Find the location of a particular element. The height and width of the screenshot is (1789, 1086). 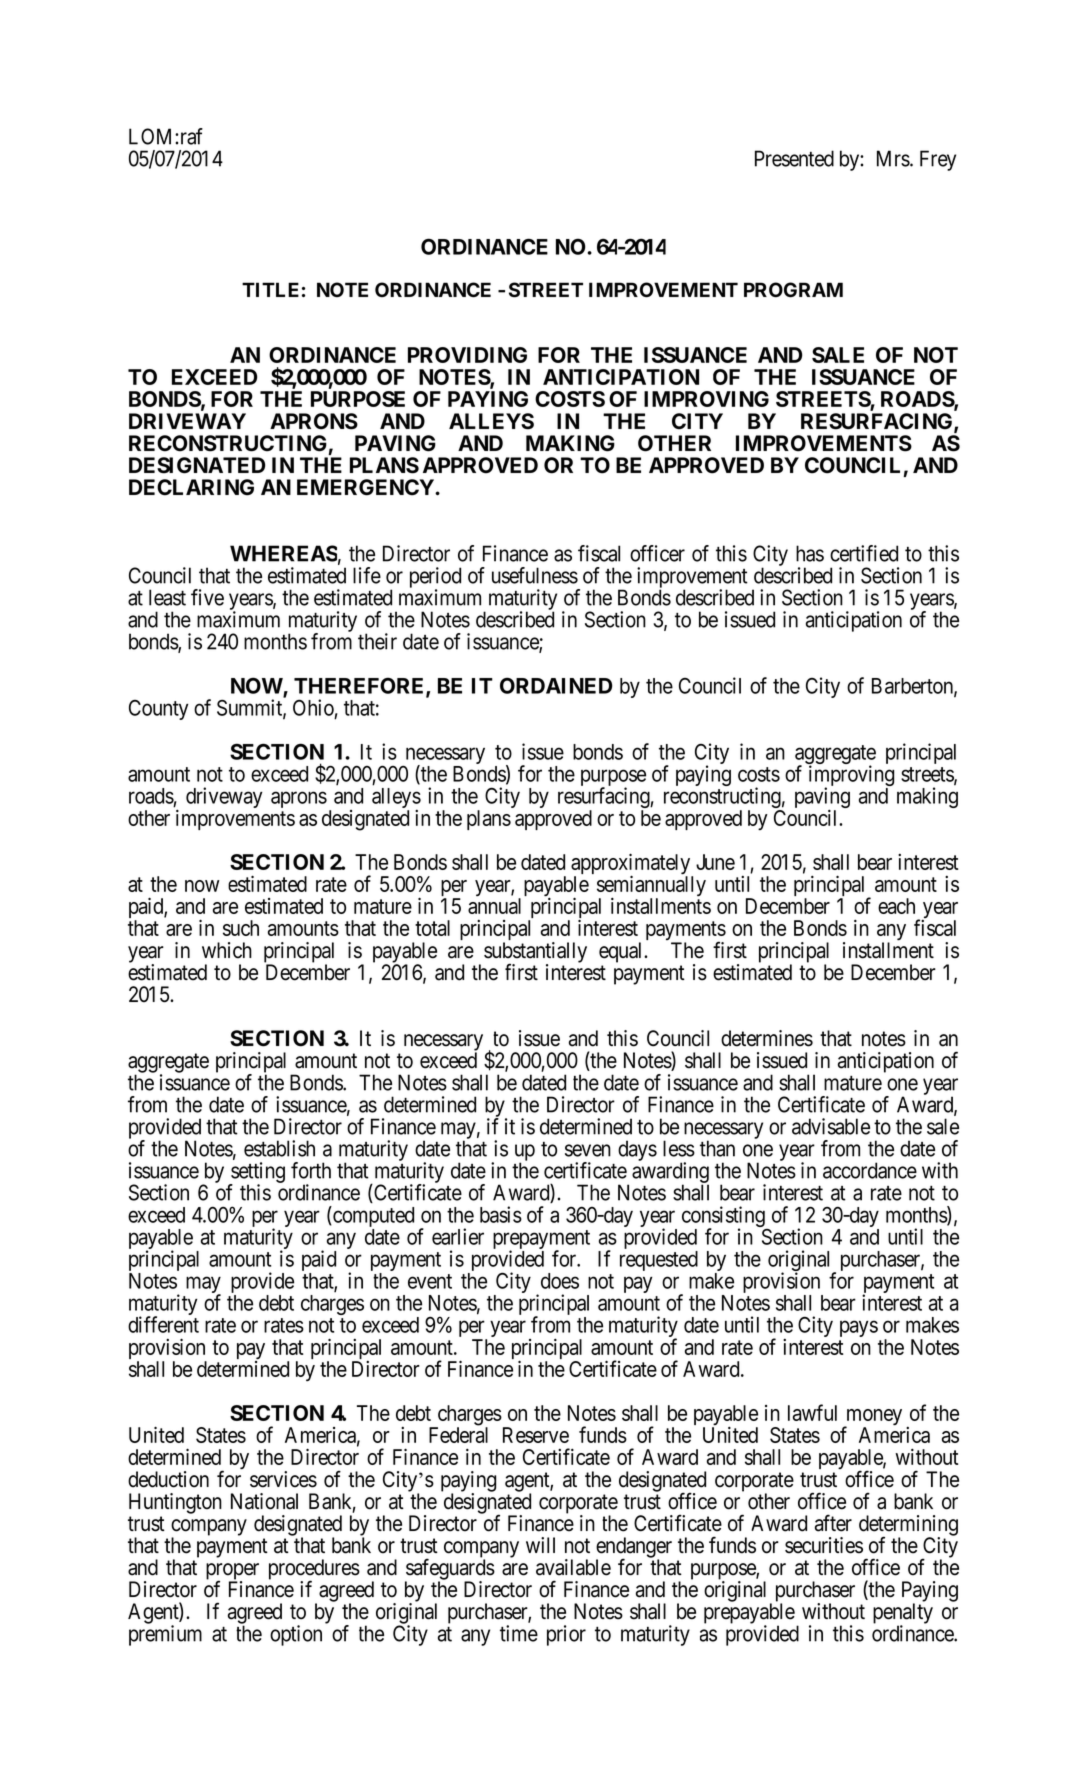

certified is located at coordinates (864, 553).
